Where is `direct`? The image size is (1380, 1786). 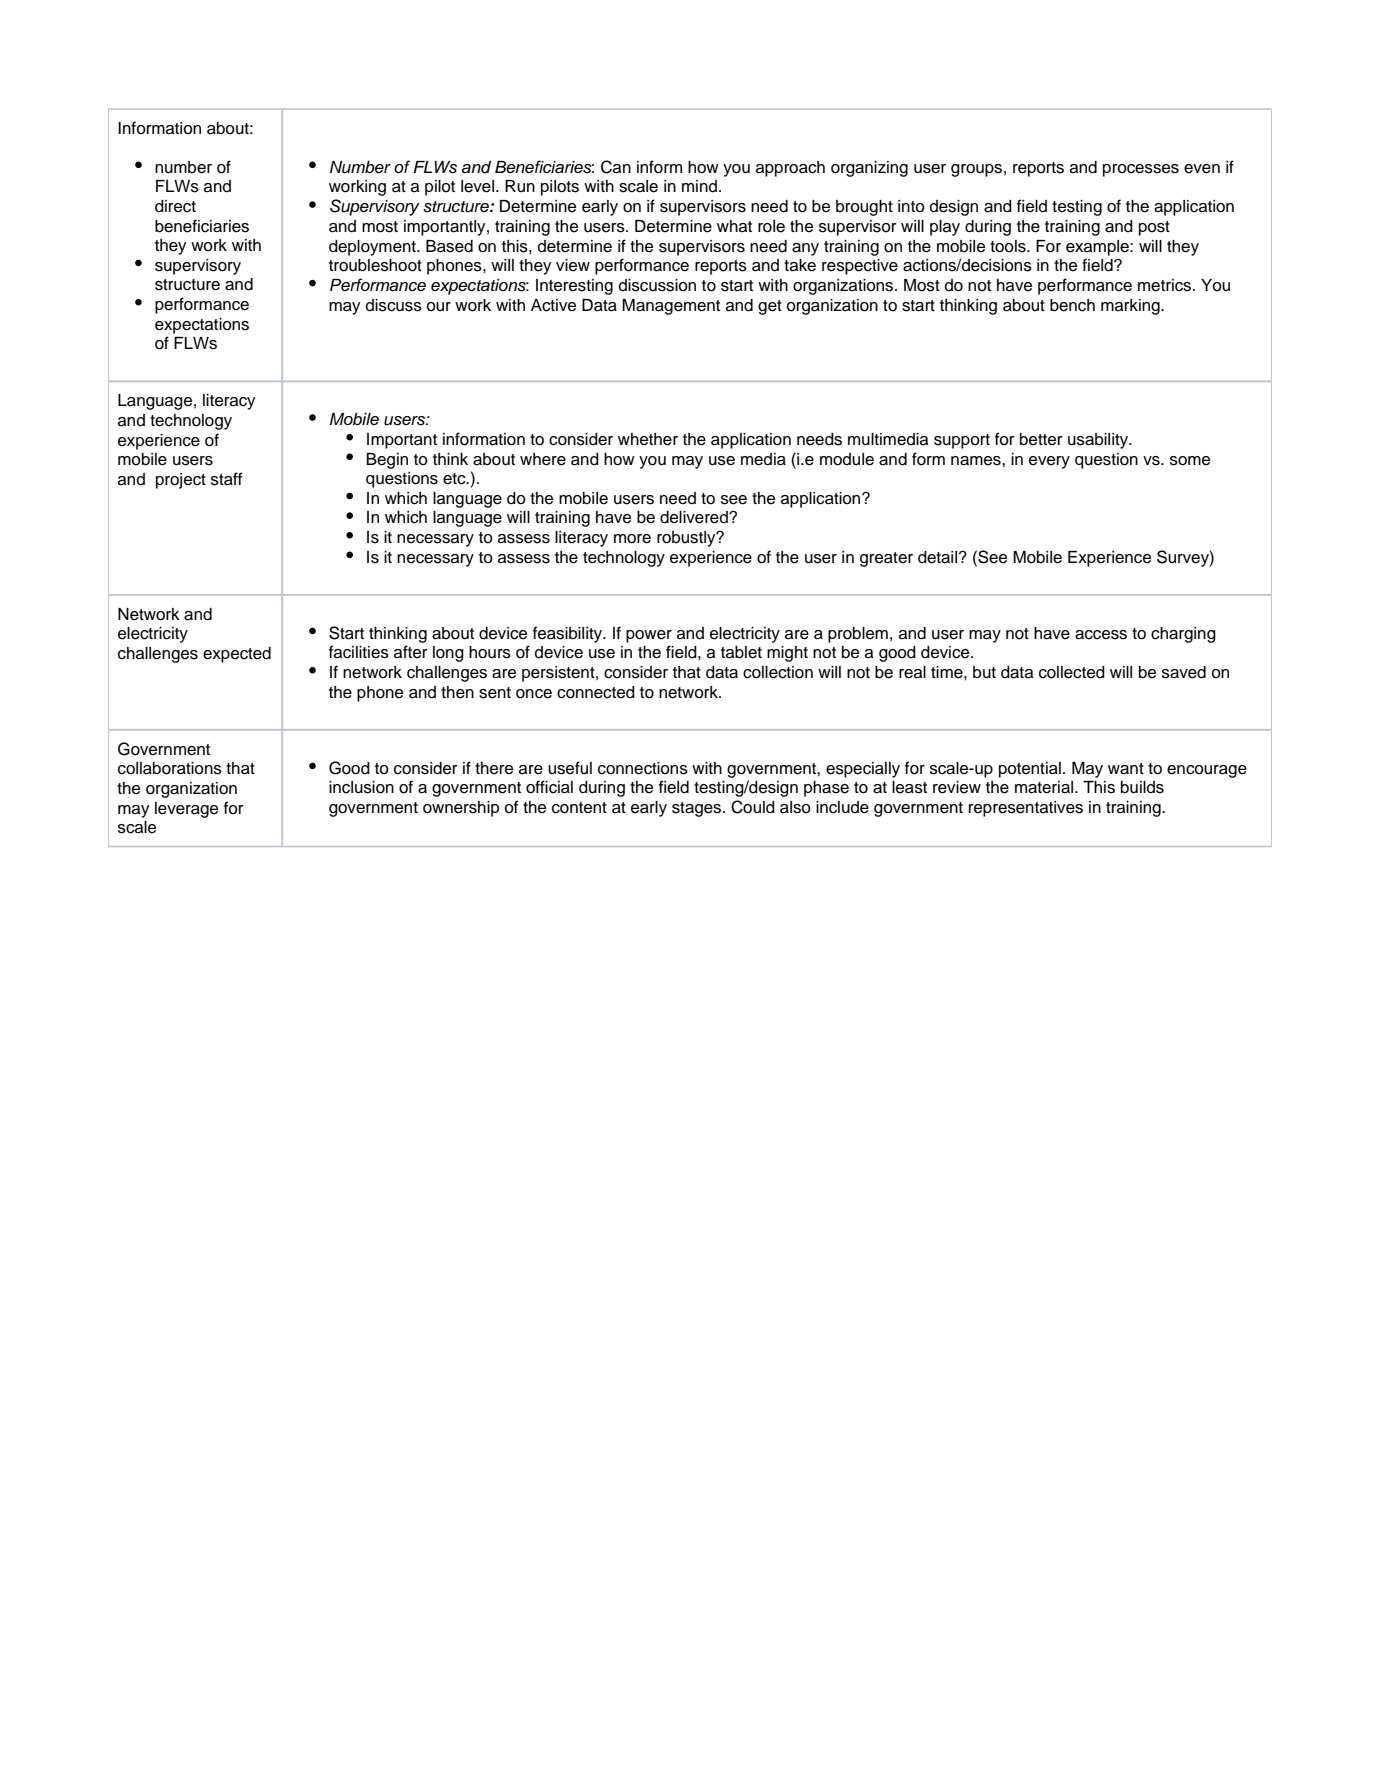 direct is located at coordinates (175, 206).
